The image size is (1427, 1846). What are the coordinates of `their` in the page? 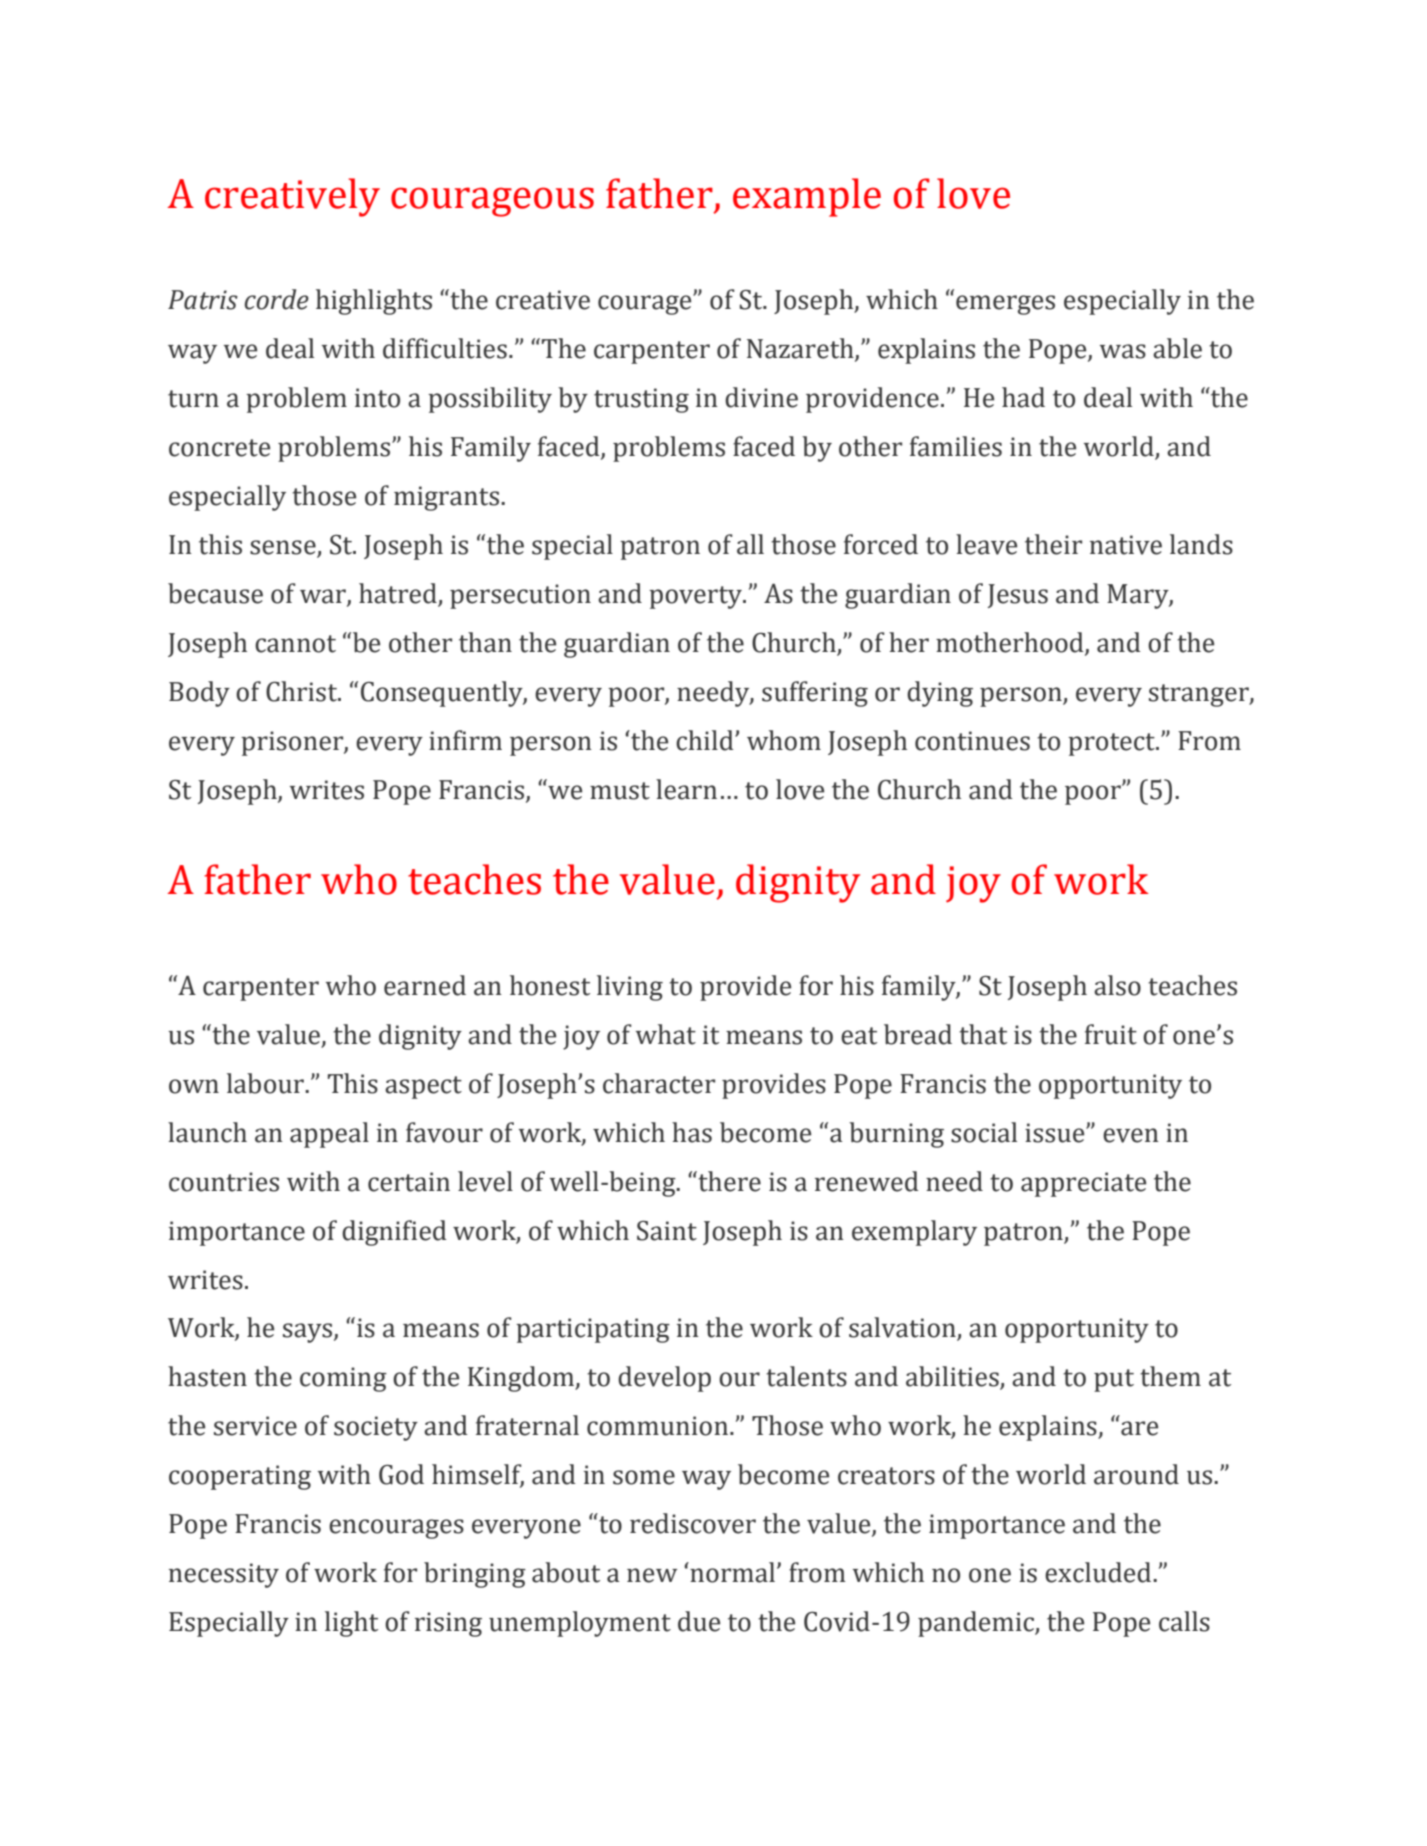 It's located at (1053, 544).
